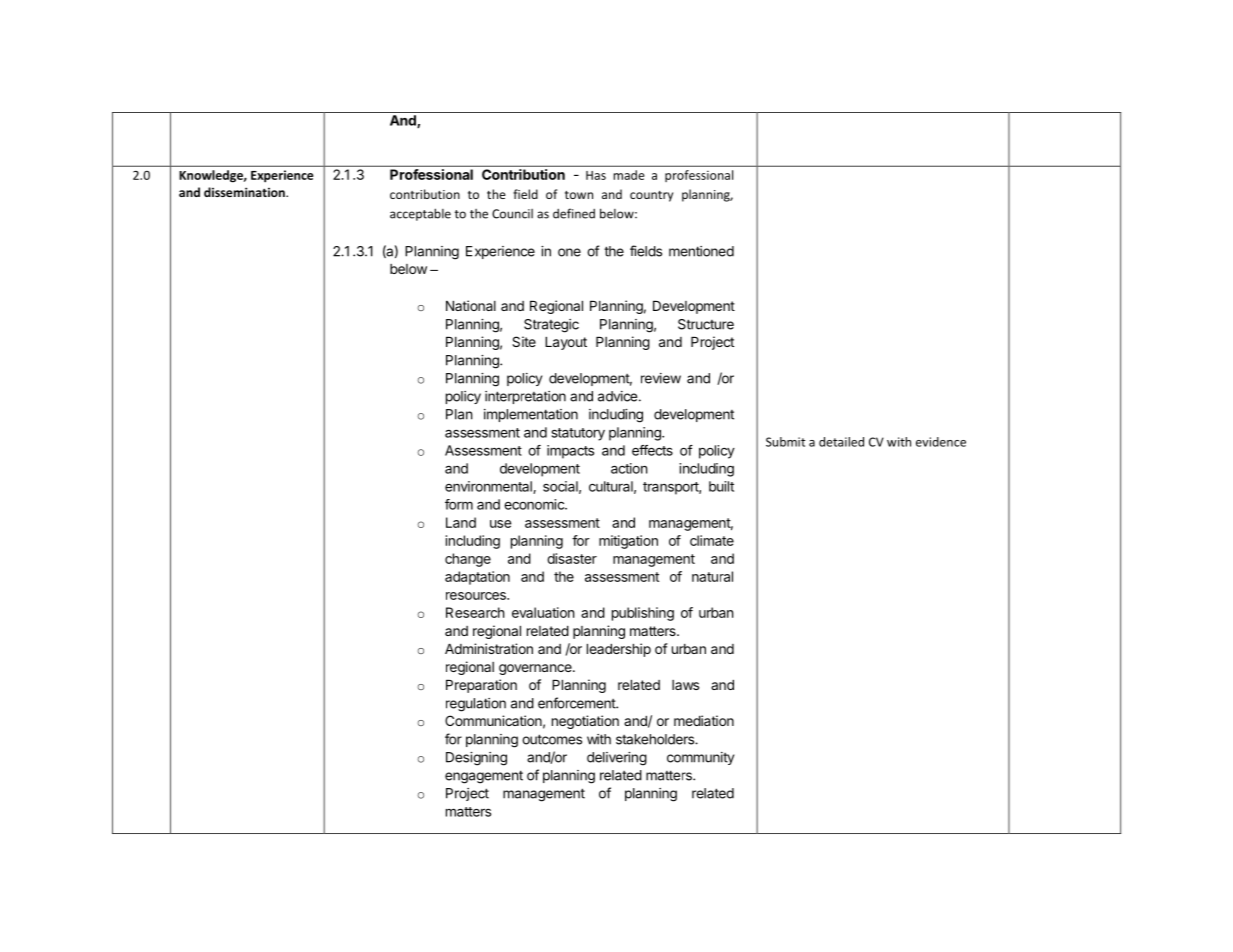 This page has width=1233, height=952. Describe the element at coordinates (643, 614) in the page. I see `publishing` at that location.
